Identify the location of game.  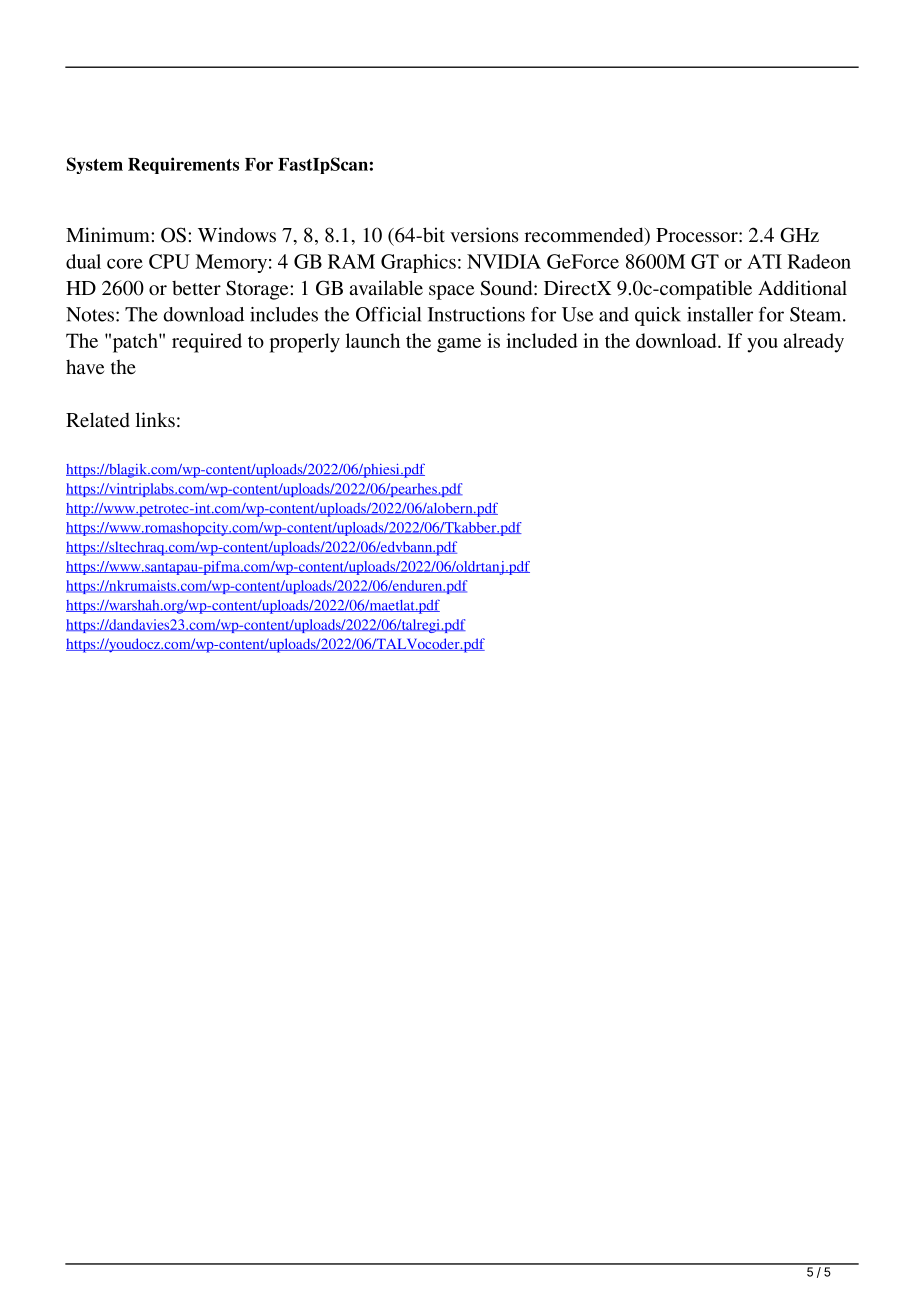
(459, 345).
